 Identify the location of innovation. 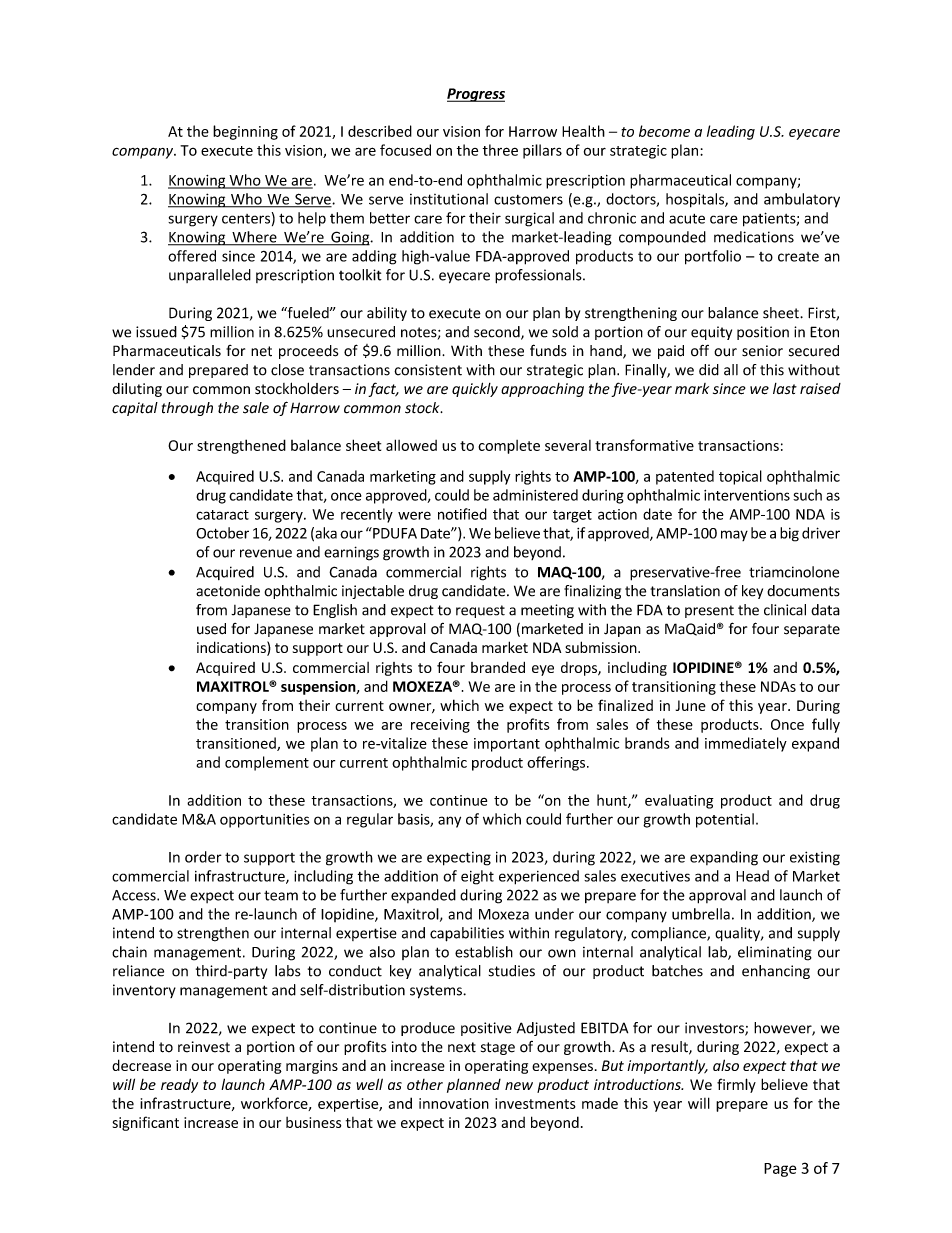
(454, 1103).
